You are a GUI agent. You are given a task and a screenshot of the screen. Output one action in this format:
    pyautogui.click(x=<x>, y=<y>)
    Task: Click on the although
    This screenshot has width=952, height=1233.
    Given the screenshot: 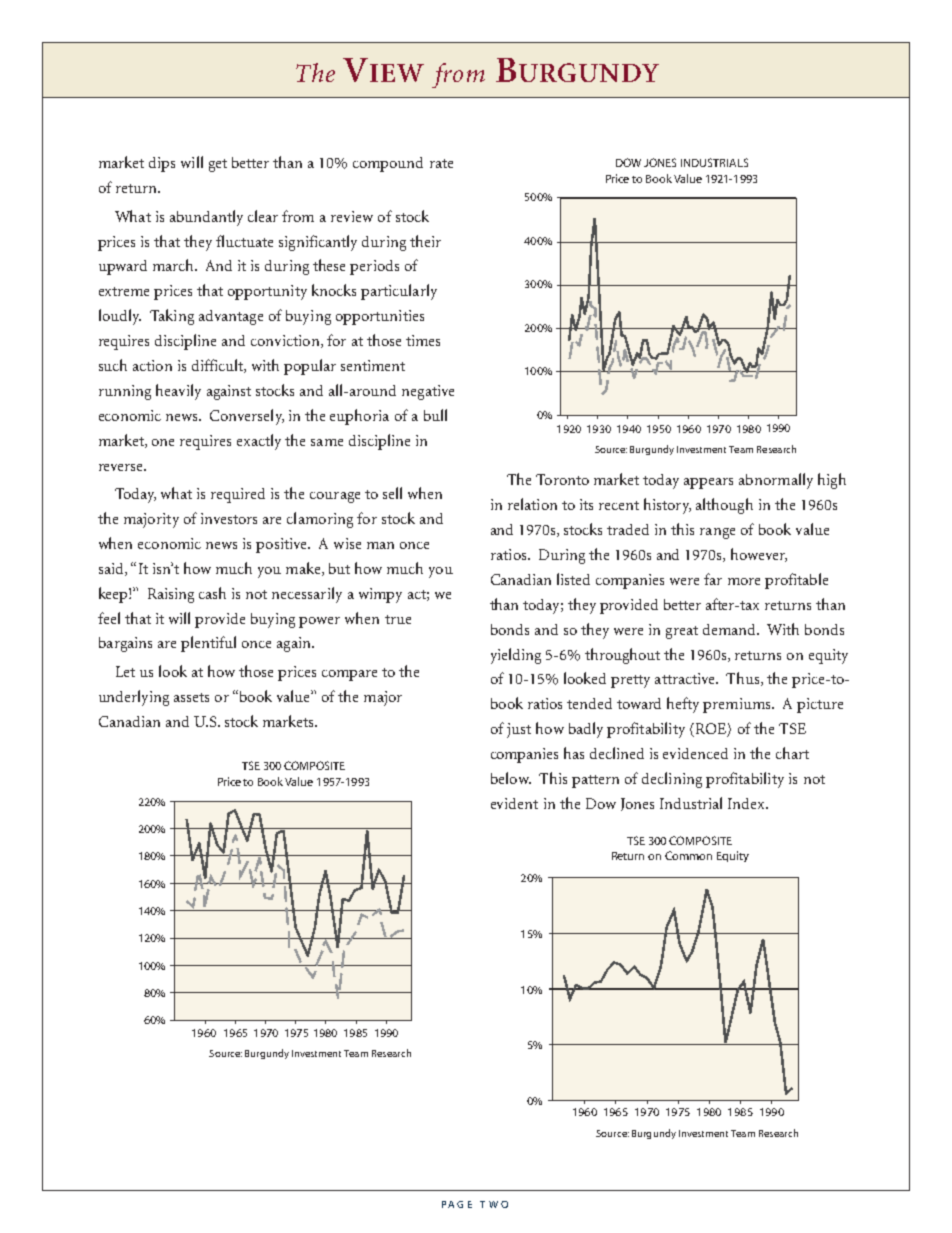 What is the action you would take?
    pyautogui.click(x=724, y=506)
